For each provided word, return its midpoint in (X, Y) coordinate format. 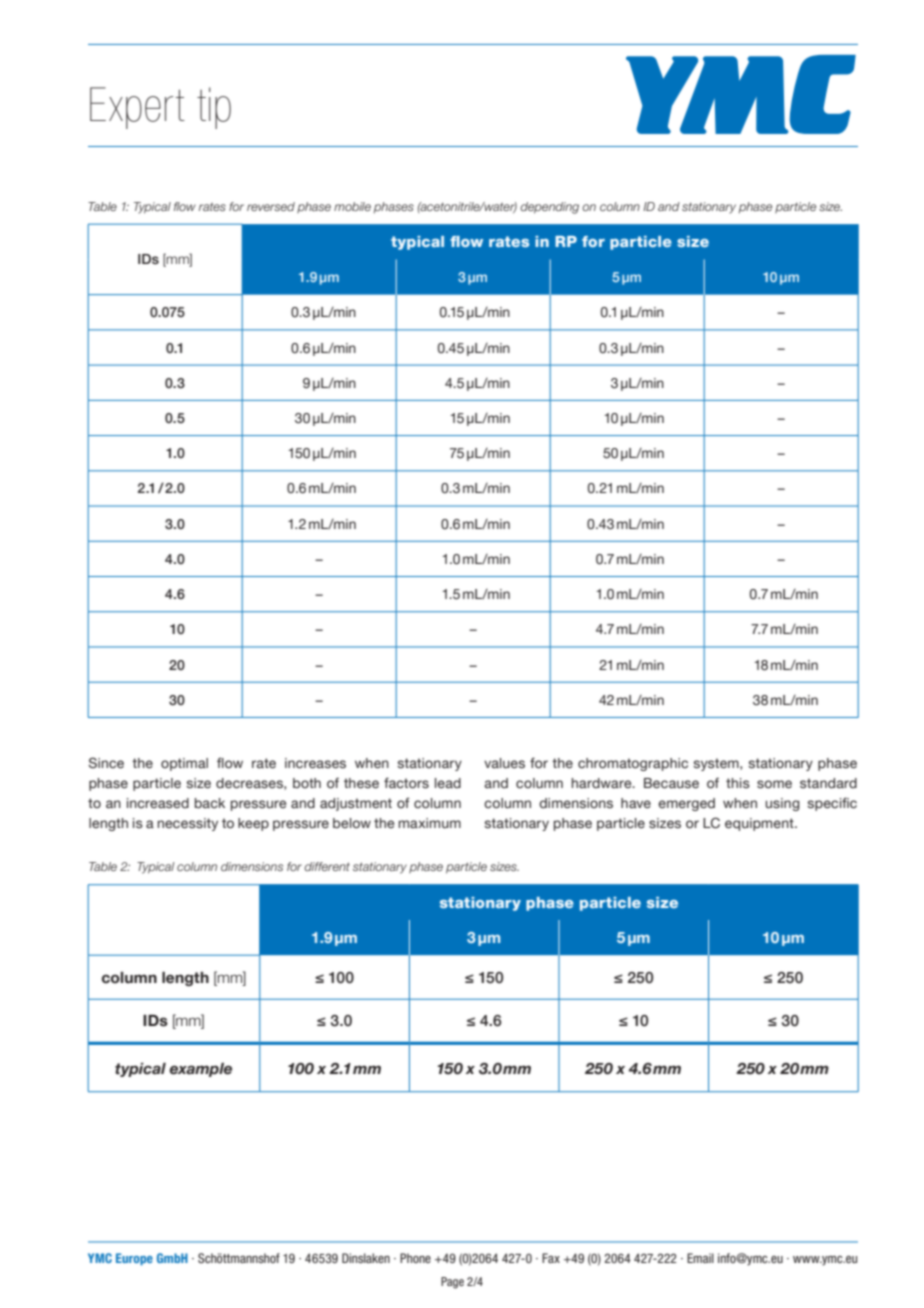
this (738, 783)
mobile (352, 206)
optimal (184, 764)
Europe (134, 1259)
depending (549, 208)
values (504, 763)
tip (214, 108)
